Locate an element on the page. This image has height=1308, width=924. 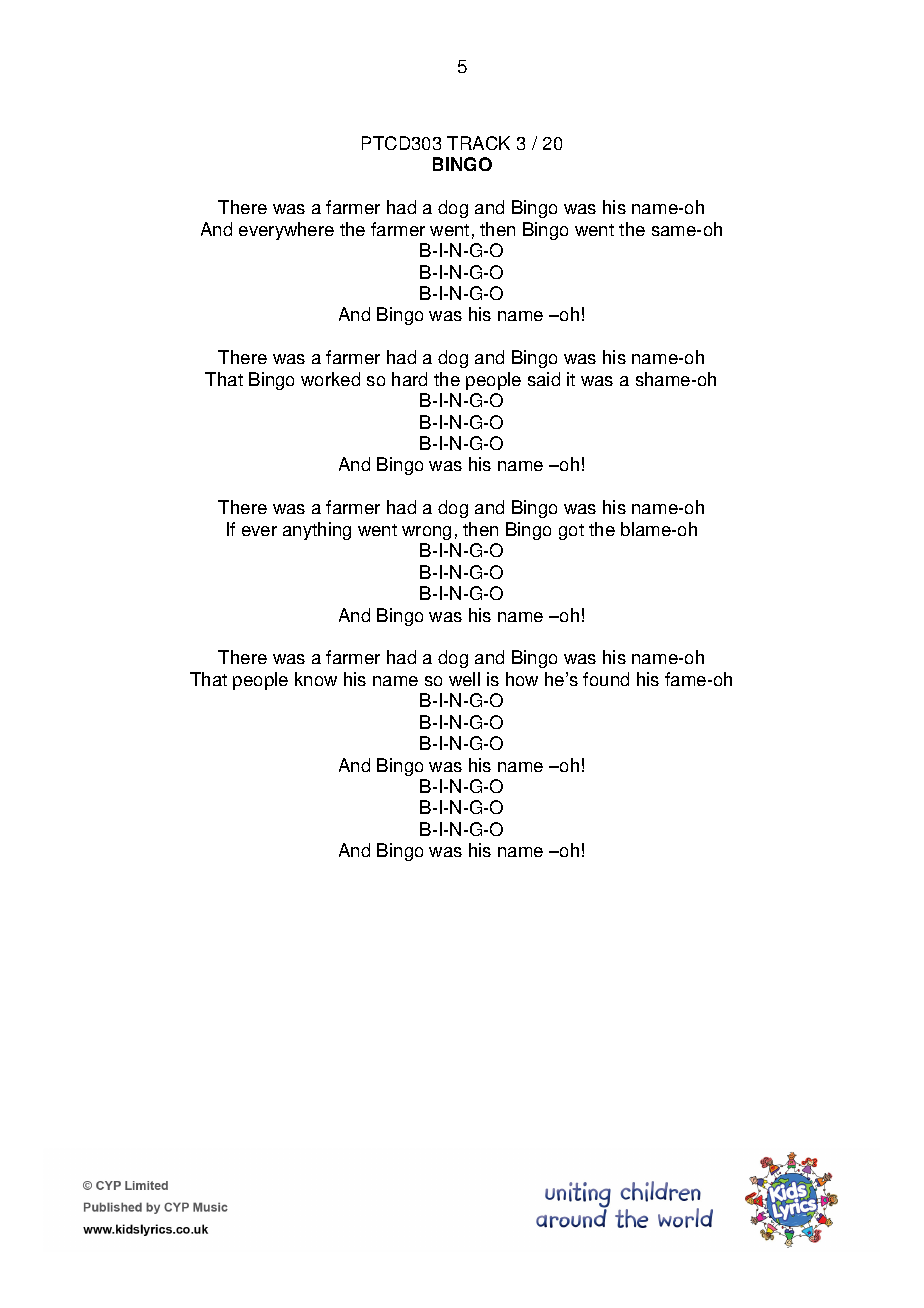
worked is located at coordinates (330, 379).
